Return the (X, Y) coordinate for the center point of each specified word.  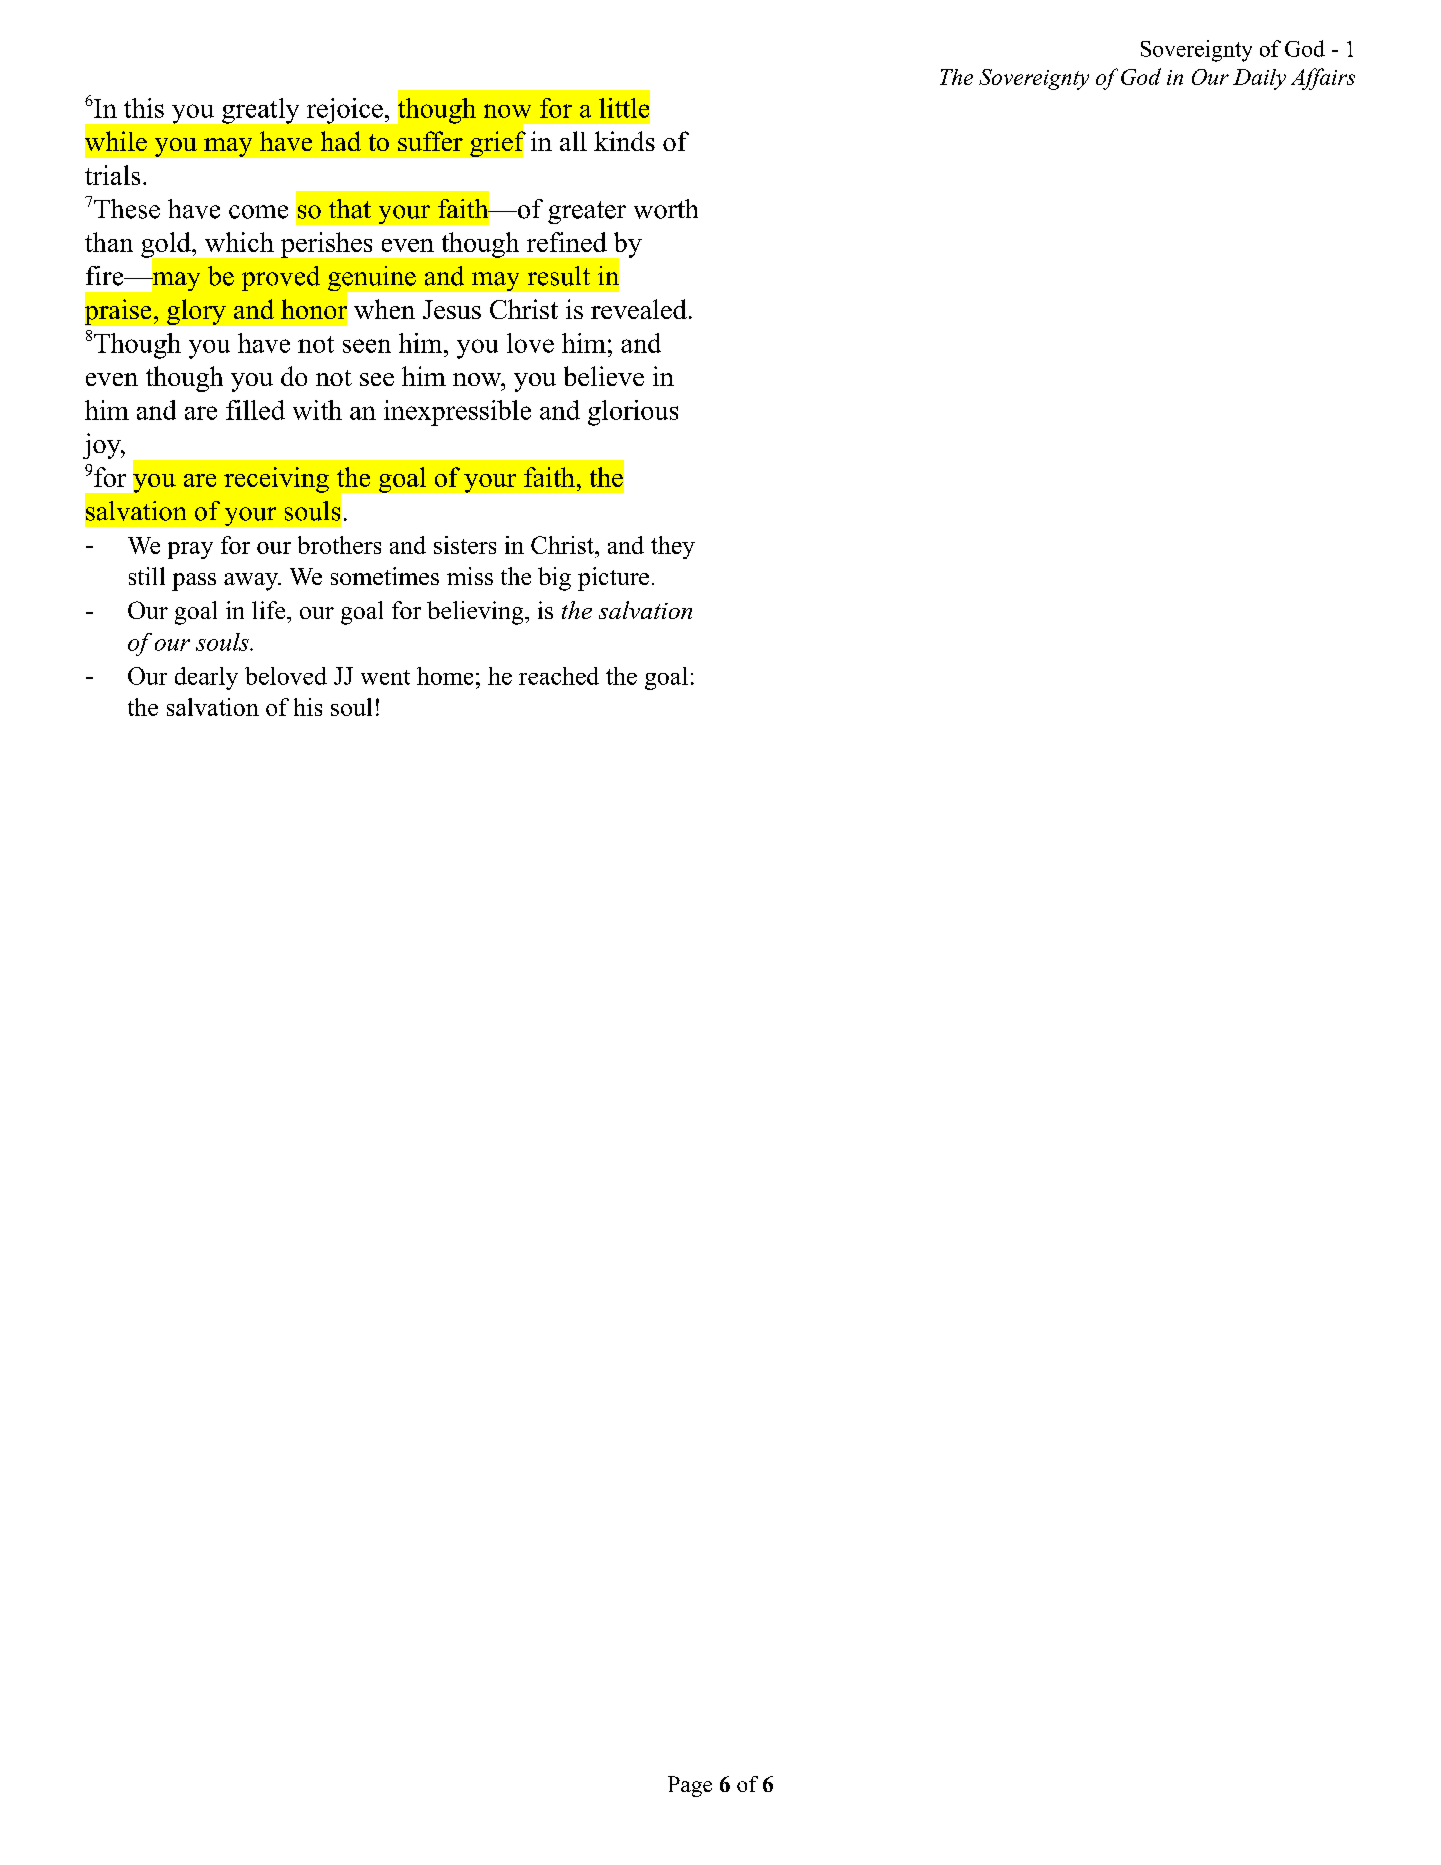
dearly (206, 678)
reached (559, 676)
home (445, 676)
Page (690, 1786)
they (673, 547)
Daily (1259, 79)
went (385, 677)
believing (476, 613)
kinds (624, 141)
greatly (260, 111)
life (270, 610)
